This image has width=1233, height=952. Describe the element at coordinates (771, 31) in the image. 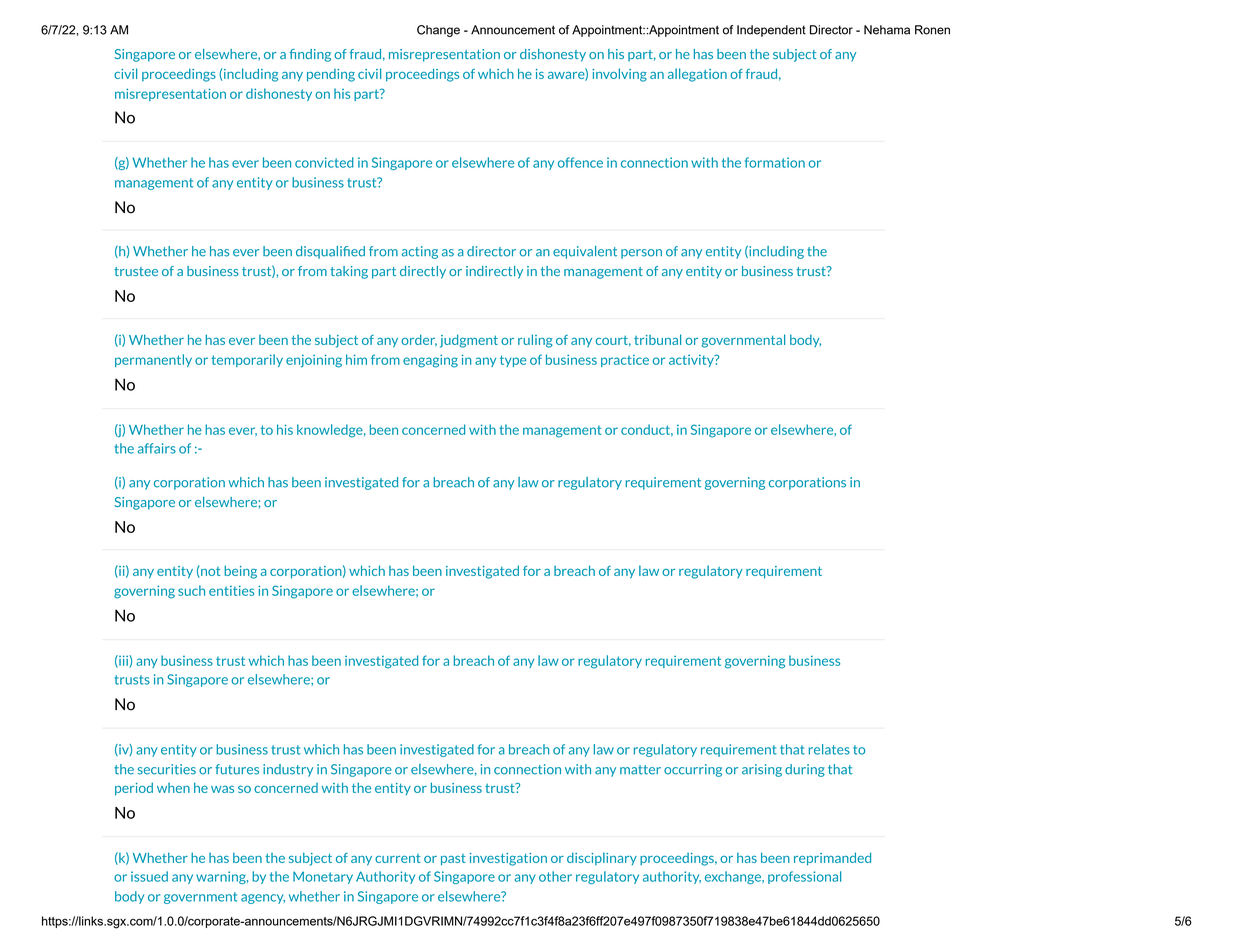

I see `Independent` at that location.
